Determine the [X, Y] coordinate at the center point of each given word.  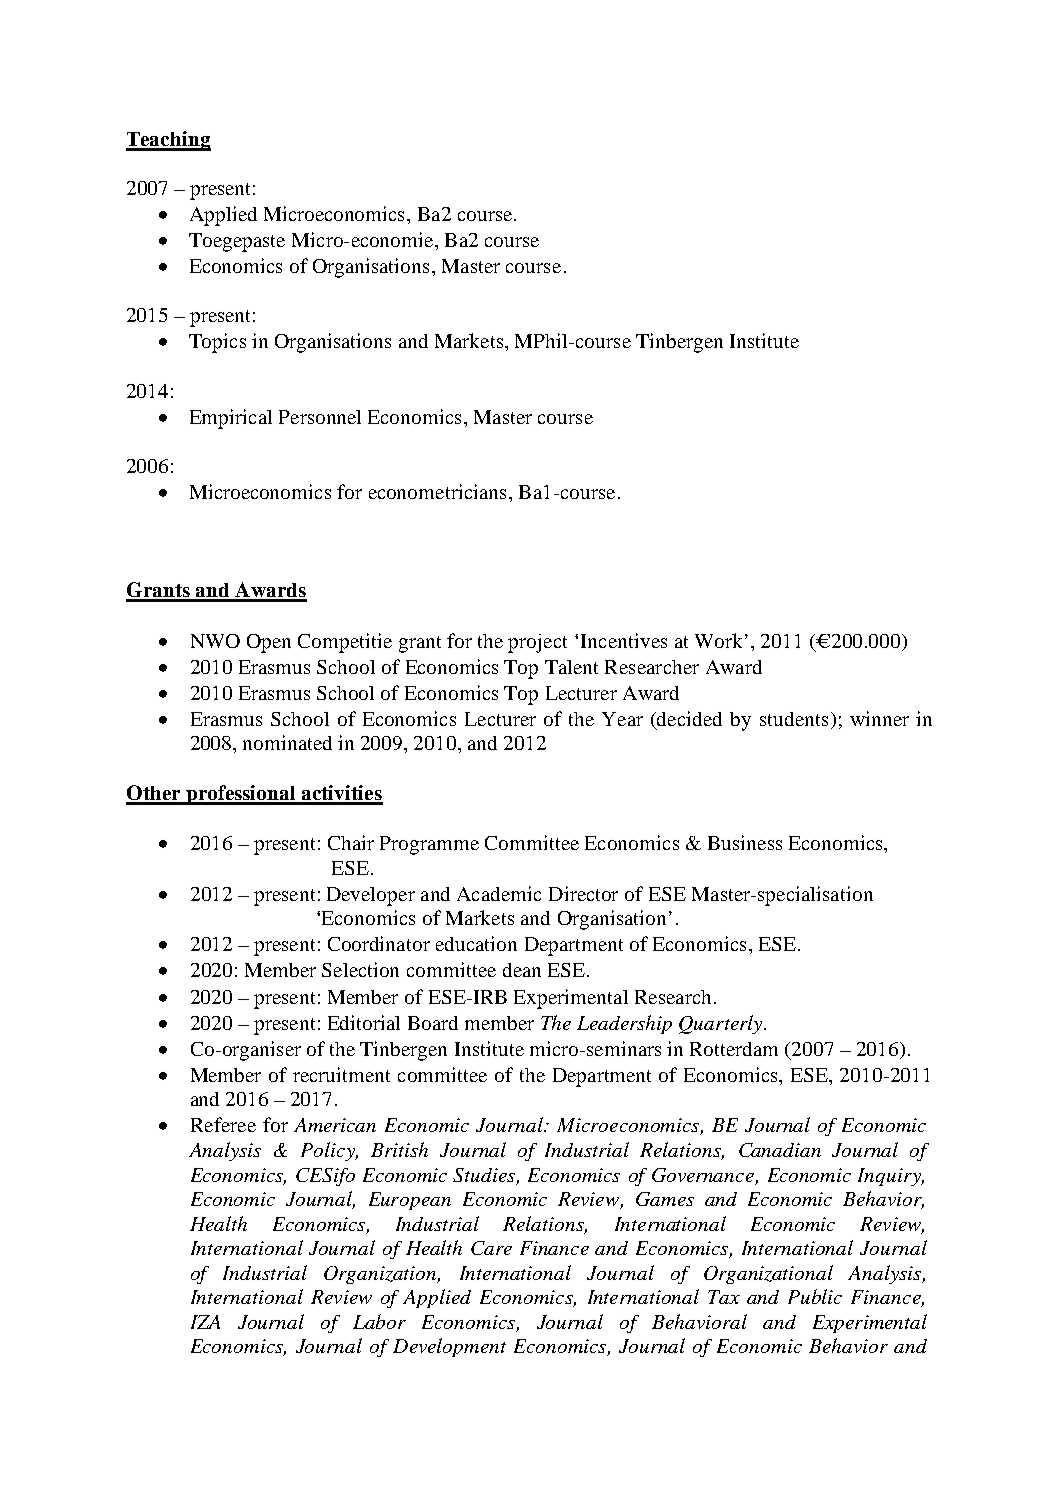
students [794, 719]
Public [815, 1296]
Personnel [320, 417]
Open [269, 643]
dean [522, 970]
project [537, 643]
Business [745, 842]
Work [718, 640]
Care [491, 1248]
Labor [379, 1321]
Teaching [168, 141]
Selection [360, 969]
